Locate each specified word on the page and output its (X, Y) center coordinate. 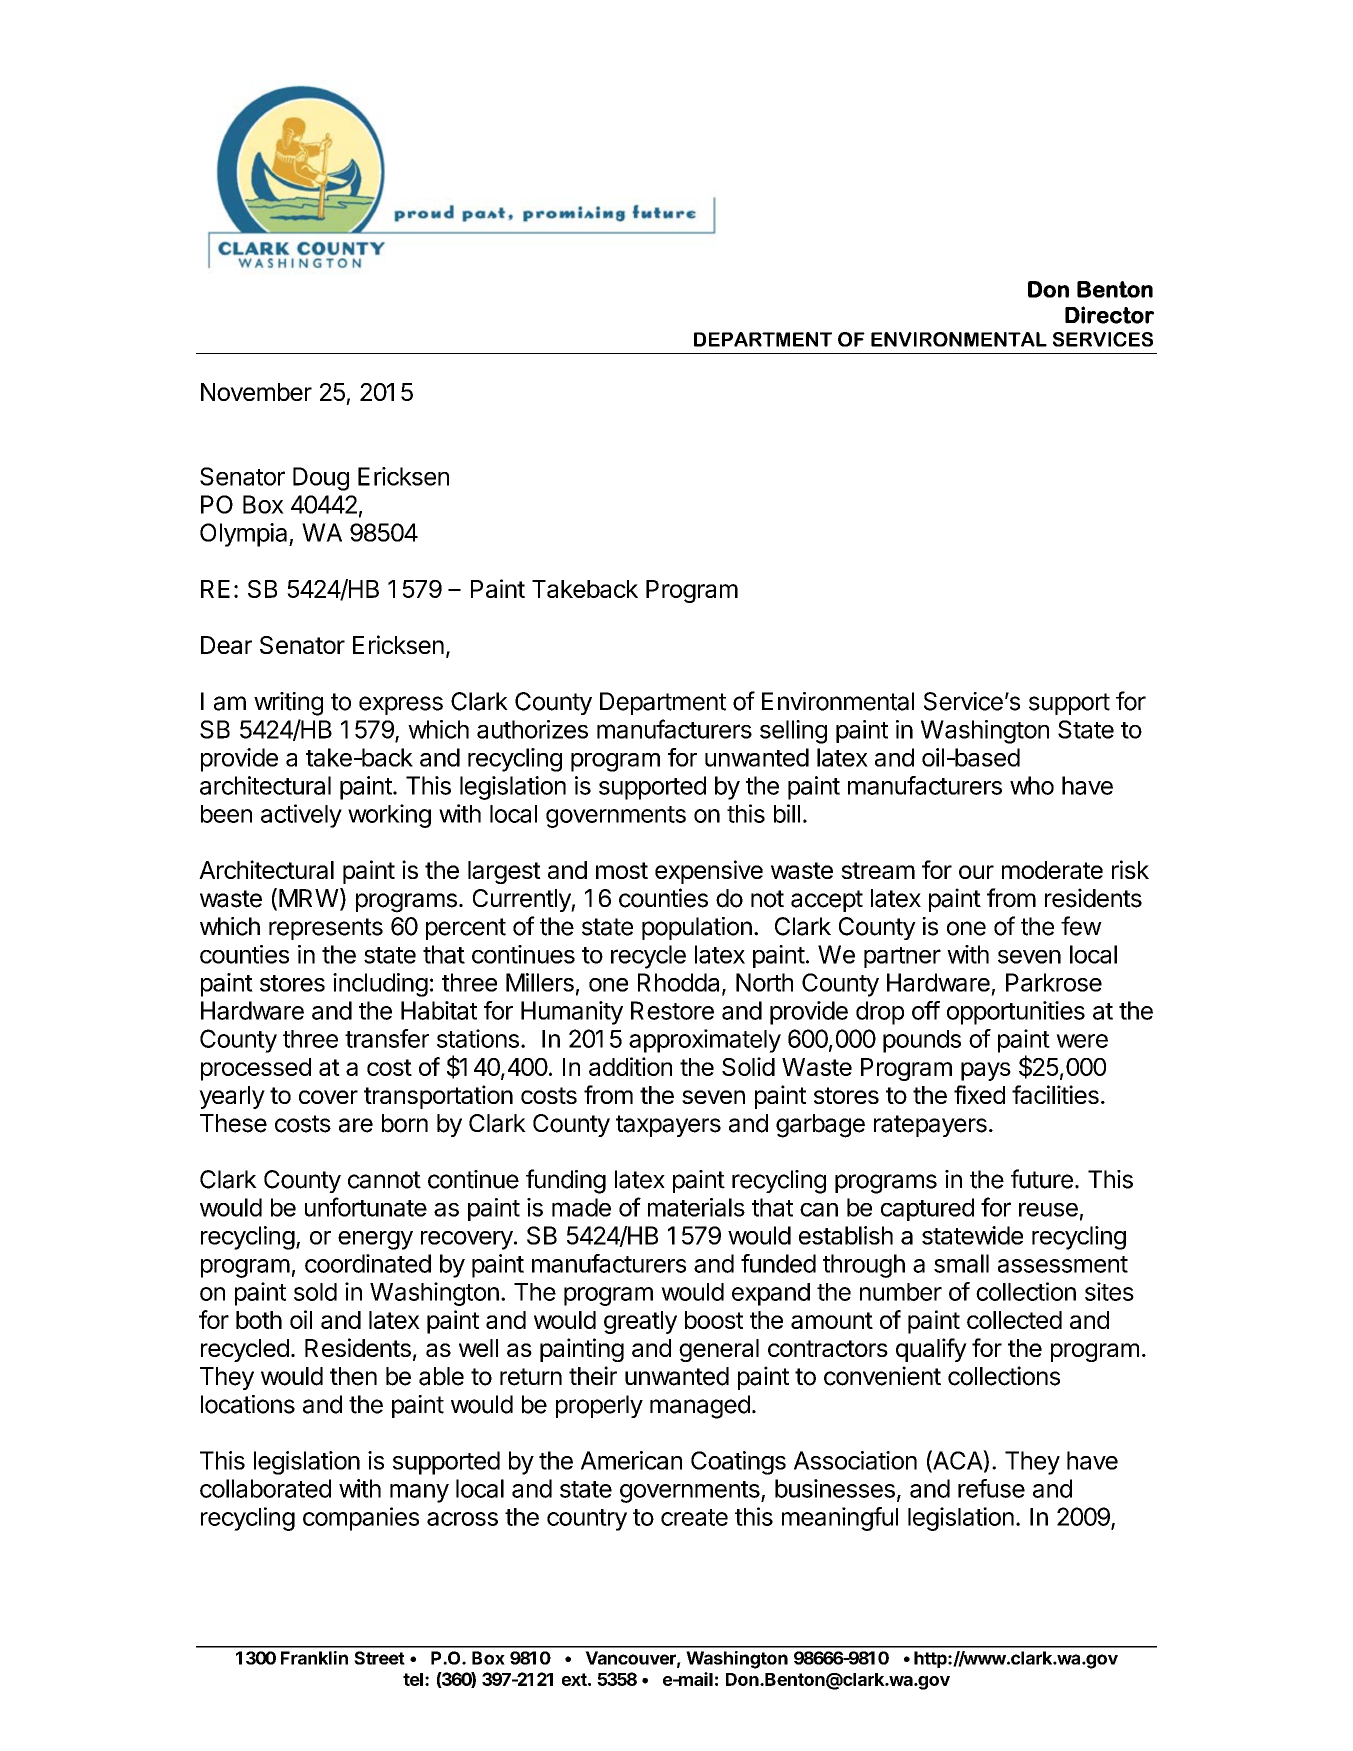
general (719, 1350)
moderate (1052, 870)
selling (793, 732)
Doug (321, 479)
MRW (309, 898)
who (1032, 785)
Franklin (314, 1658)
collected (1014, 1320)
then (353, 1376)
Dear (226, 645)
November (256, 392)
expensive (709, 872)
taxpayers (668, 1126)
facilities (1055, 1094)
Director (1109, 315)
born (405, 1123)
